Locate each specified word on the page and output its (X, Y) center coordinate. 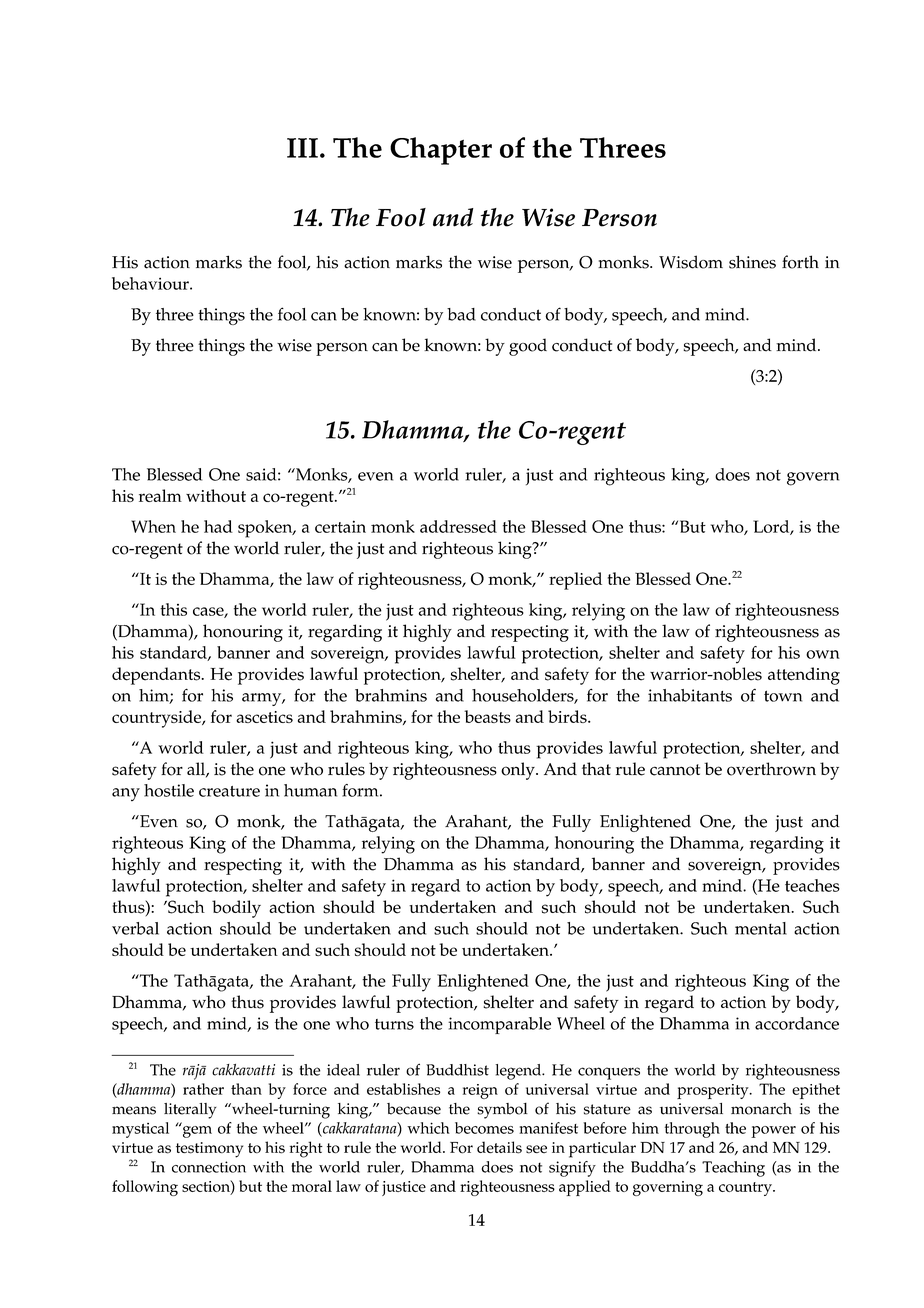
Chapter (441, 151)
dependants (157, 676)
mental (761, 928)
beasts (487, 716)
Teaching (733, 1169)
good (528, 347)
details (499, 1147)
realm (160, 495)
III (302, 148)
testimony (209, 1150)
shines (752, 262)
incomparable (499, 1025)
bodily (236, 909)
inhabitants (690, 695)
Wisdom (691, 262)
